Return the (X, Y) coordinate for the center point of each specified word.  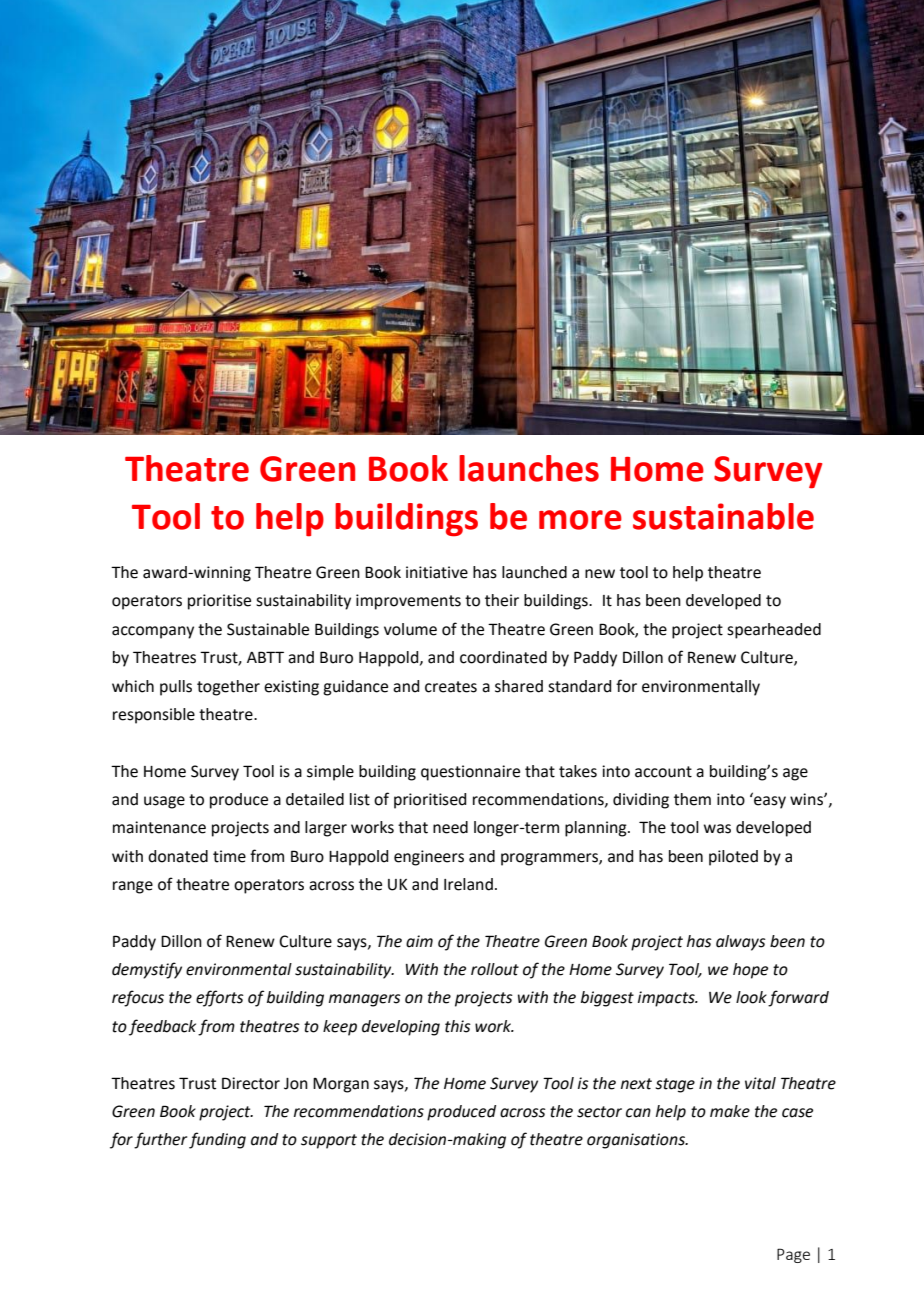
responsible (154, 716)
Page (793, 1255)
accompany (153, 632)
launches (529, 468)
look (751, 997)
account (663, 772)
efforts (220, 998)
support (329, 1141)
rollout (495, 969)
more (580, 520)
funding (217, 1140)
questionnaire (470, 773)
